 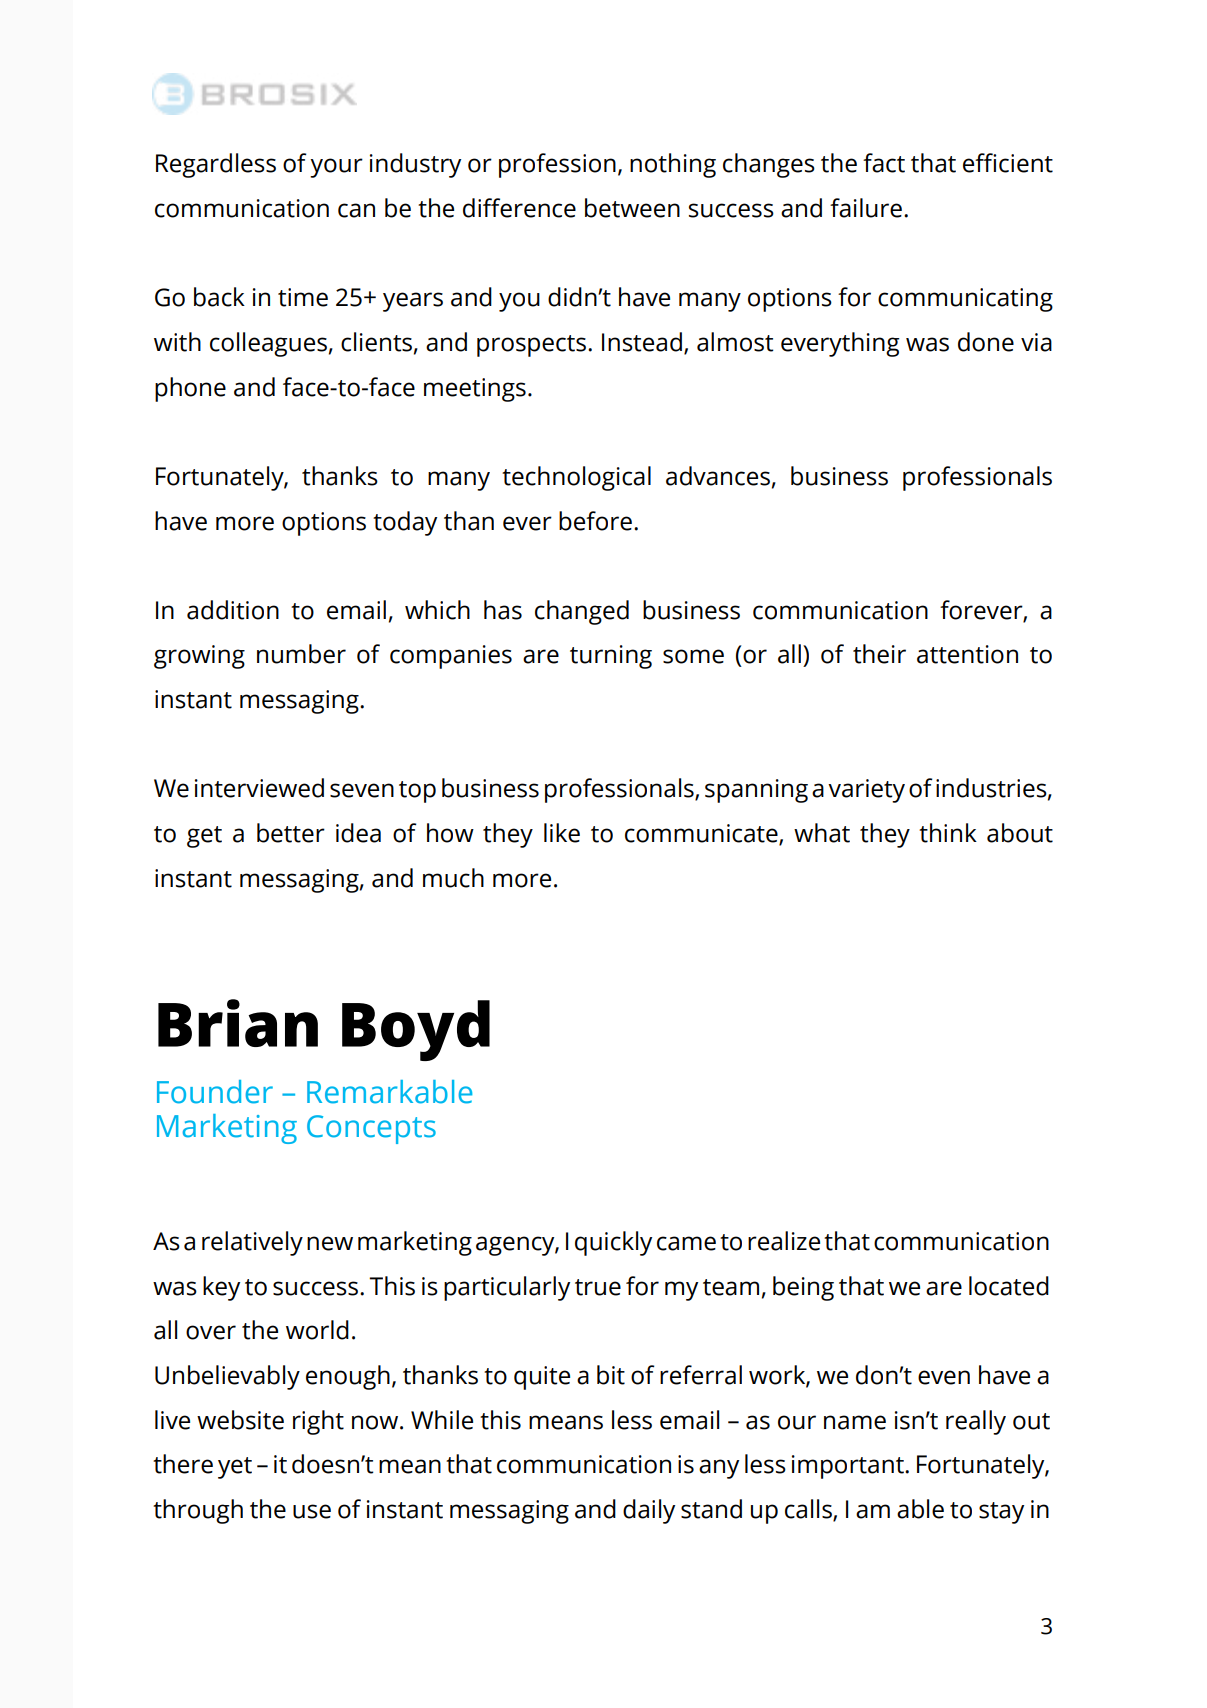 What do you see at coordinates (235, 1468) in the image?
I see `yet` at bounding box center [235, 1468].
